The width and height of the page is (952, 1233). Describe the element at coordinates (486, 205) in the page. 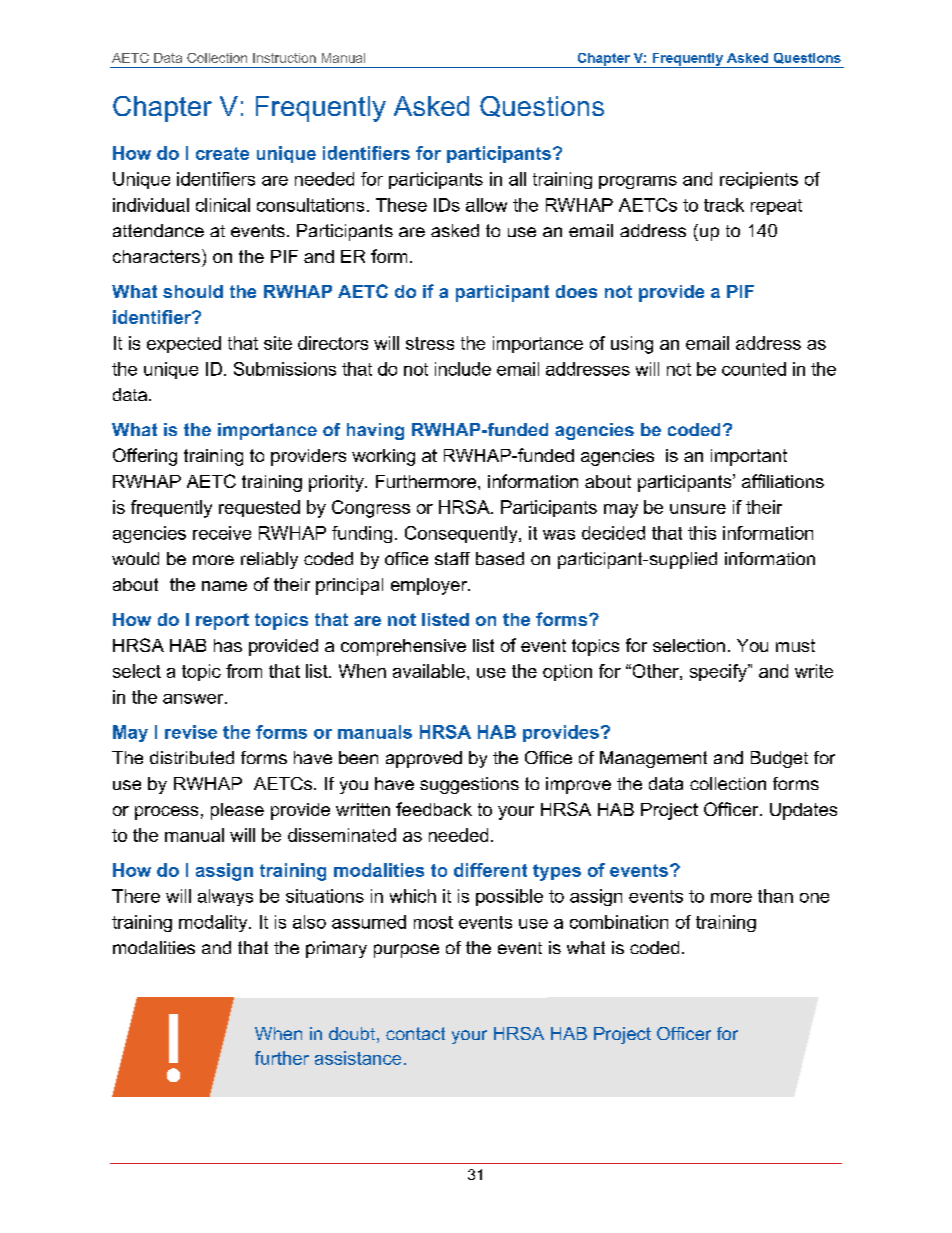

I see `allow` at that location.
